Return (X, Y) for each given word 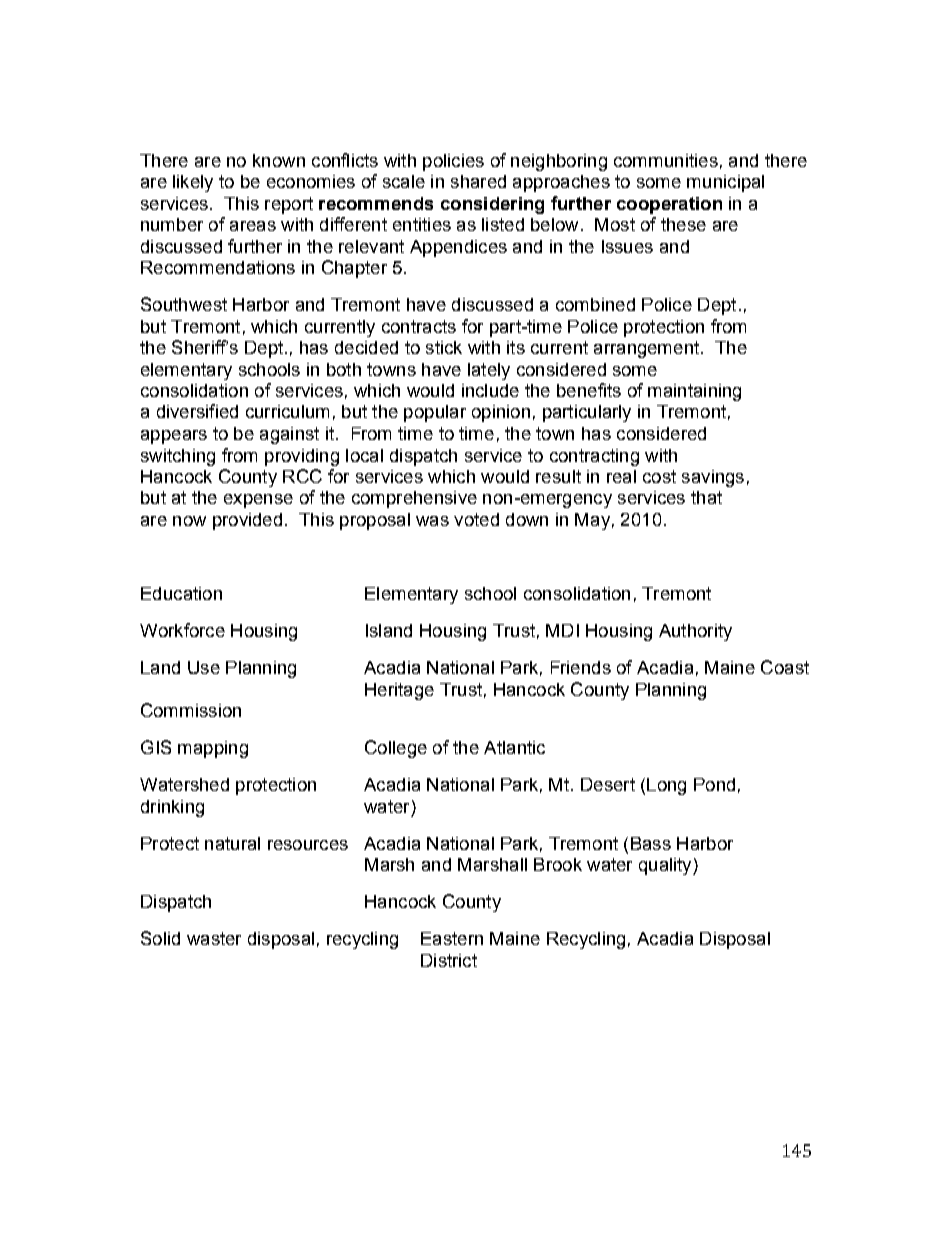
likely (193, 183)
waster (214, 938)
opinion (501, 413)
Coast (785, 667)
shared (478, 181)
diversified (197, 411)
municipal (725, 183)
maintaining (694, 392)
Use (204, 667)
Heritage (399, 691)
